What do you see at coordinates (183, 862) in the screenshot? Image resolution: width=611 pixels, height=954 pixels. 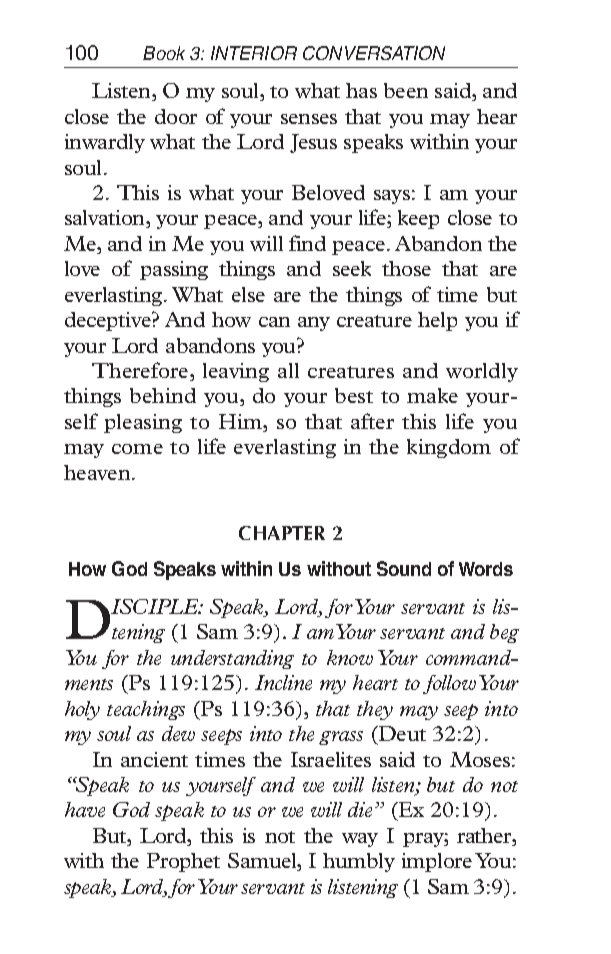 I see `Prophet` at bounding box center [183, 862].
